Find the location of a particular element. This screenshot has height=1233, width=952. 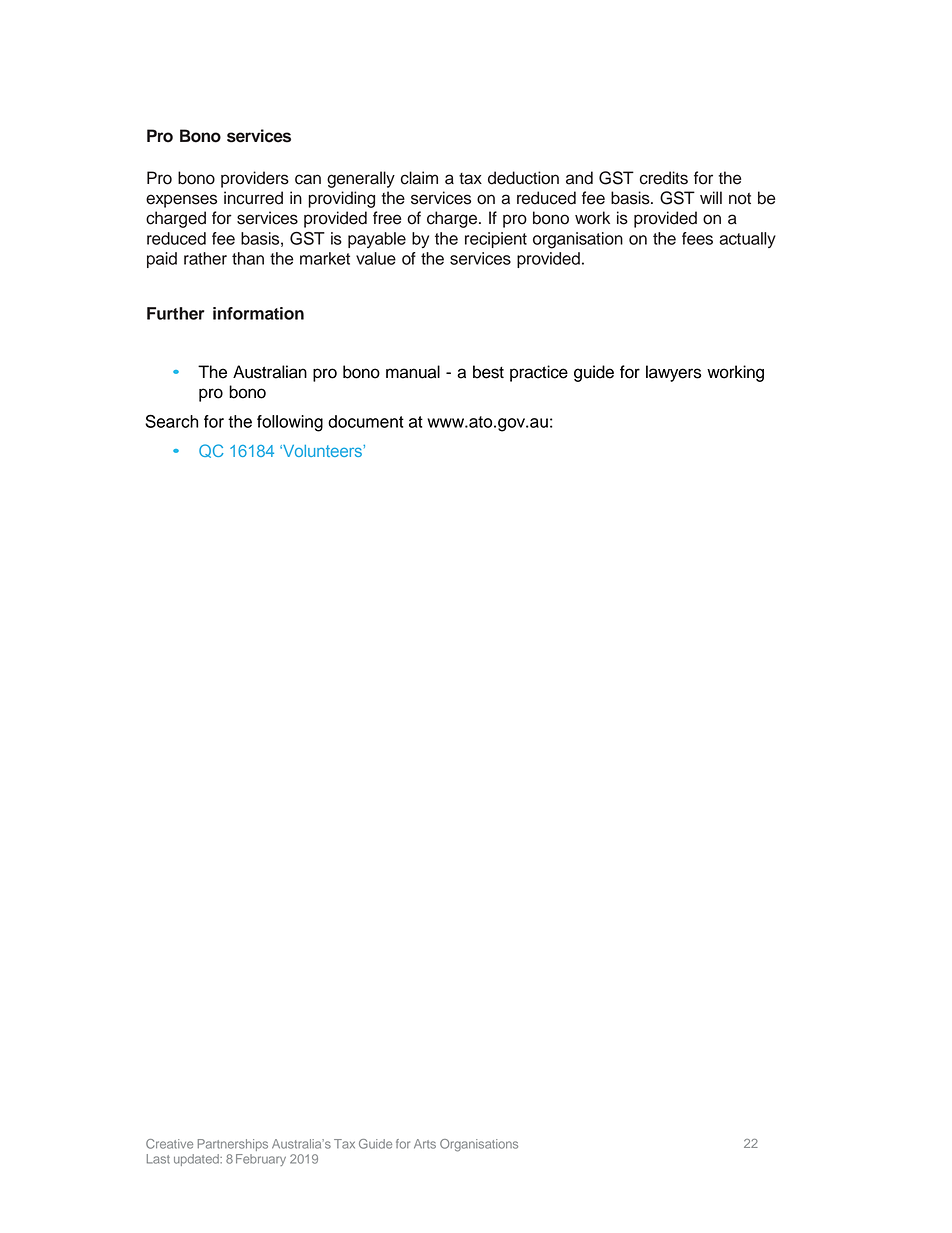

following is located at coordinates (290, 423).
